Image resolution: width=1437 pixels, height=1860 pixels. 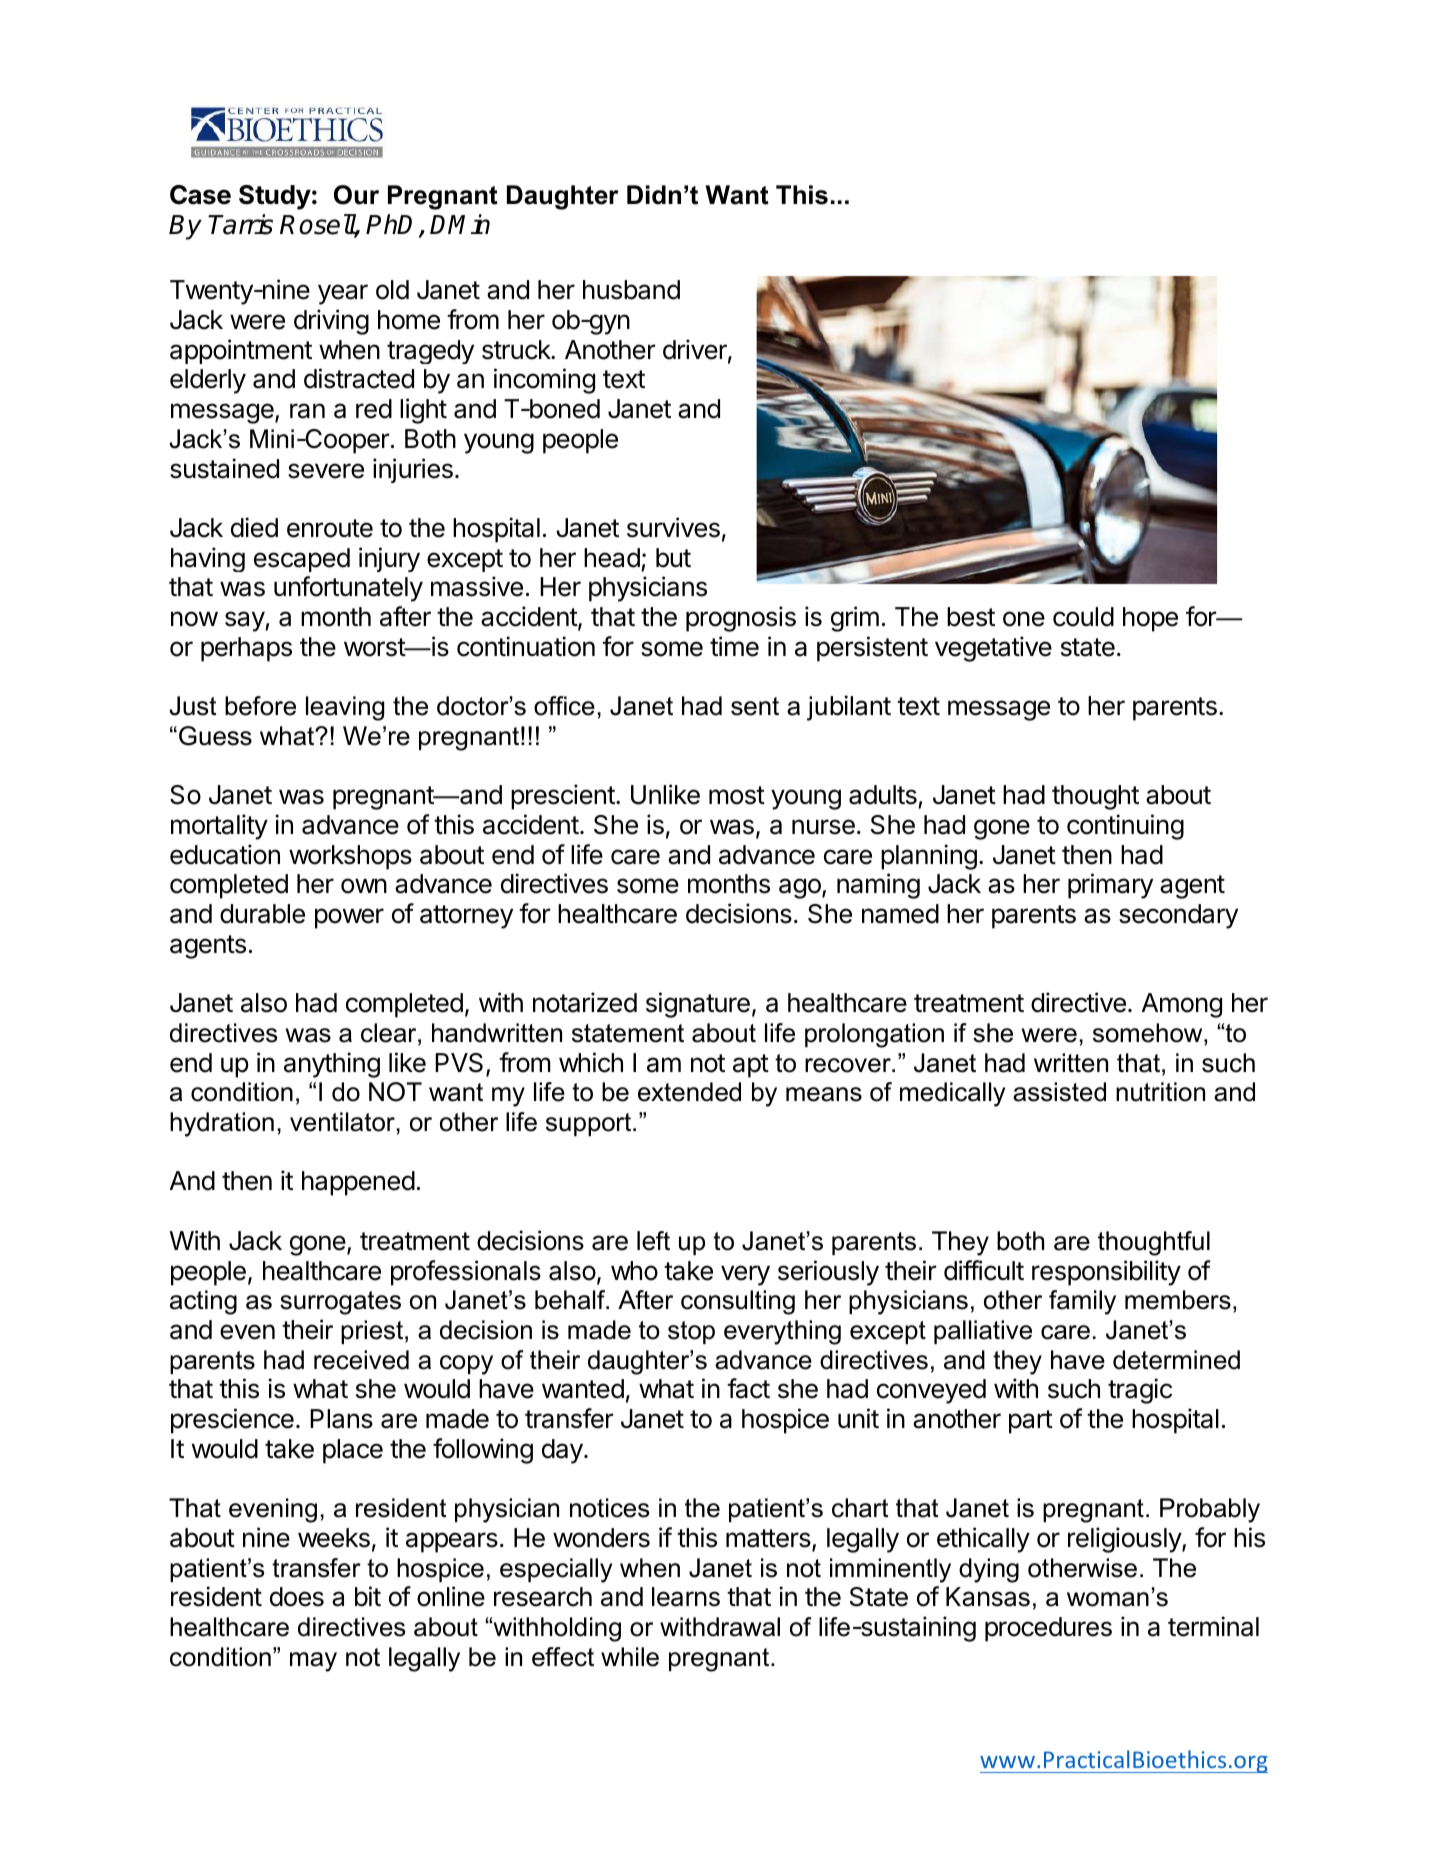 I want to click on extended, so click(x=689, y=1092).
